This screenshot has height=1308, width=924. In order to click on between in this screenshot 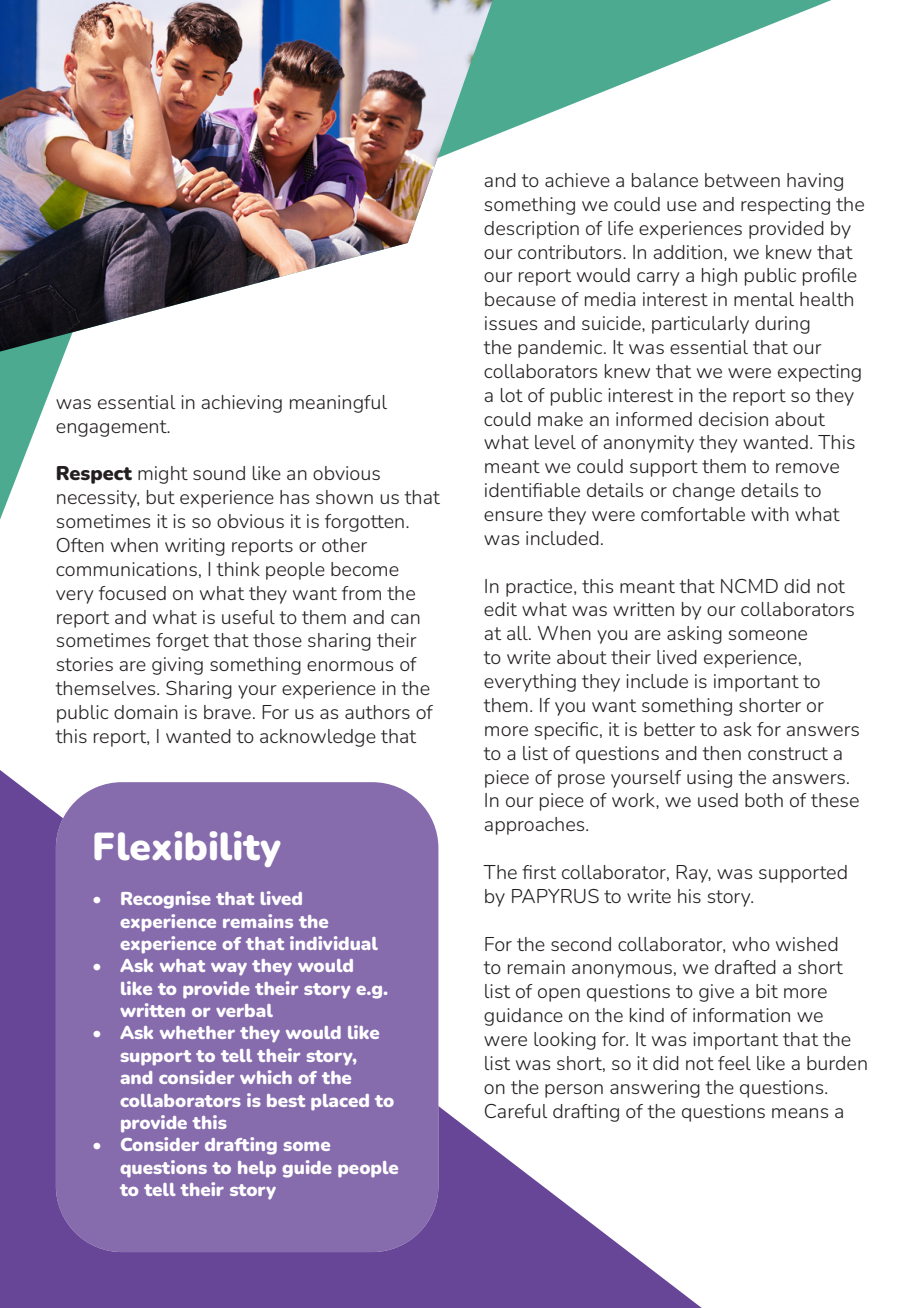, I will do `click(742, 180)`.
